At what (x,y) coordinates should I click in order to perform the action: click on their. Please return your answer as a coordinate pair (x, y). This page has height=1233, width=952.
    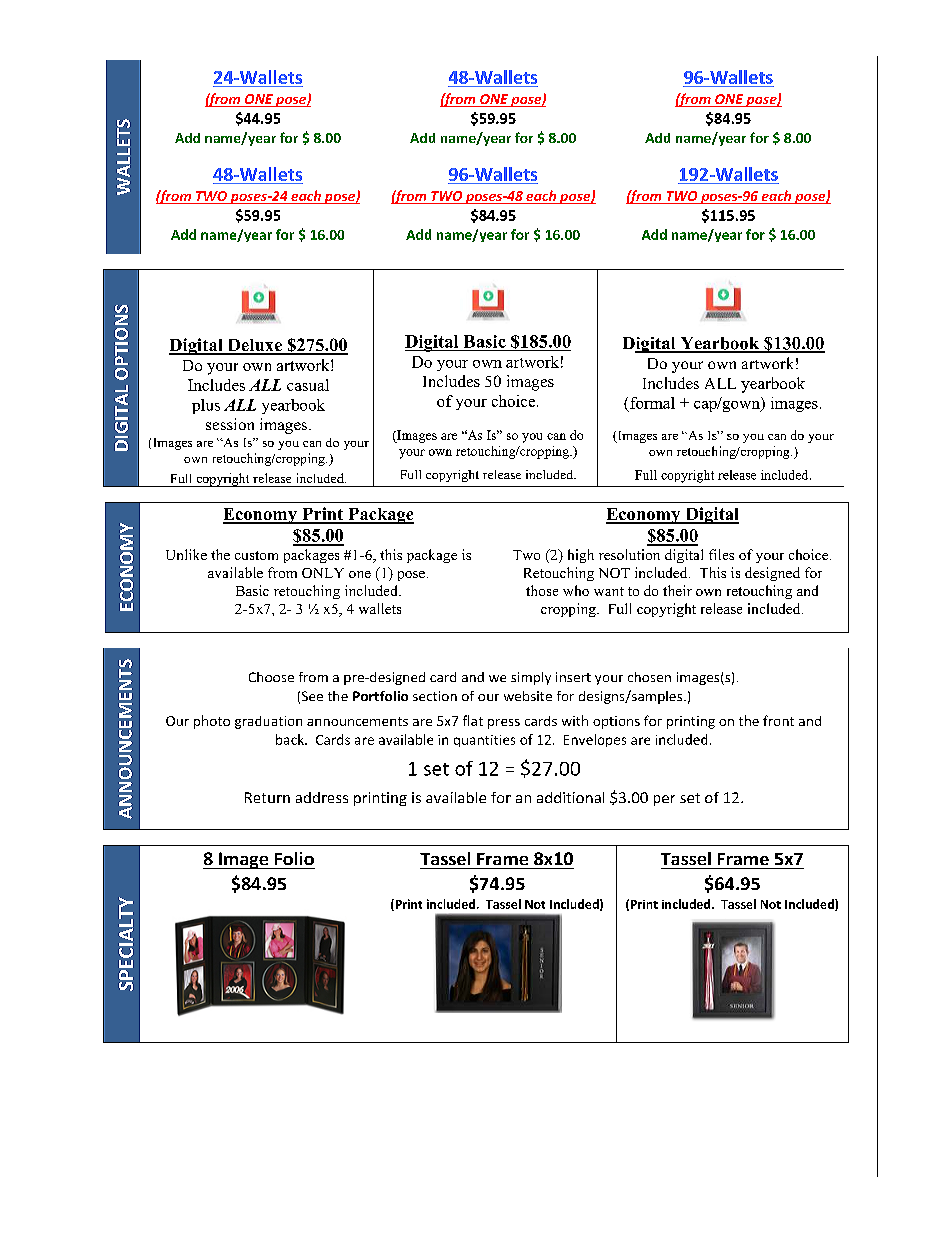
    Looking at the image, I should click on (677, 590).
